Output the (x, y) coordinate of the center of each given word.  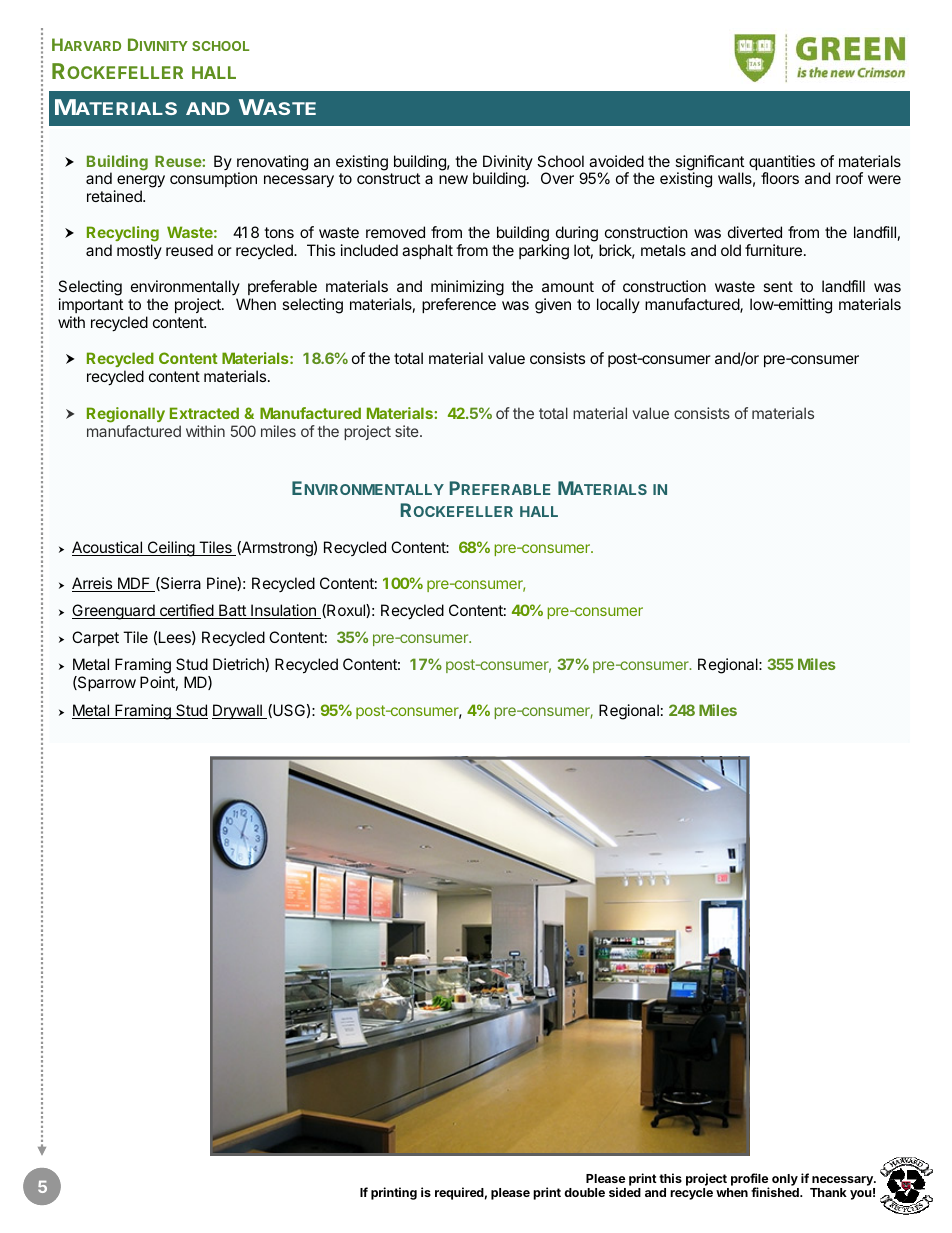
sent (778, 286)
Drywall (238, 711)
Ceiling (170, 549)
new (453, 179)
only (785, 1180)
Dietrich (239, 665)
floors (780, 178)
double (584, 1192)
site (408, 431)
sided (625, 1192)
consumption (213, 179)
